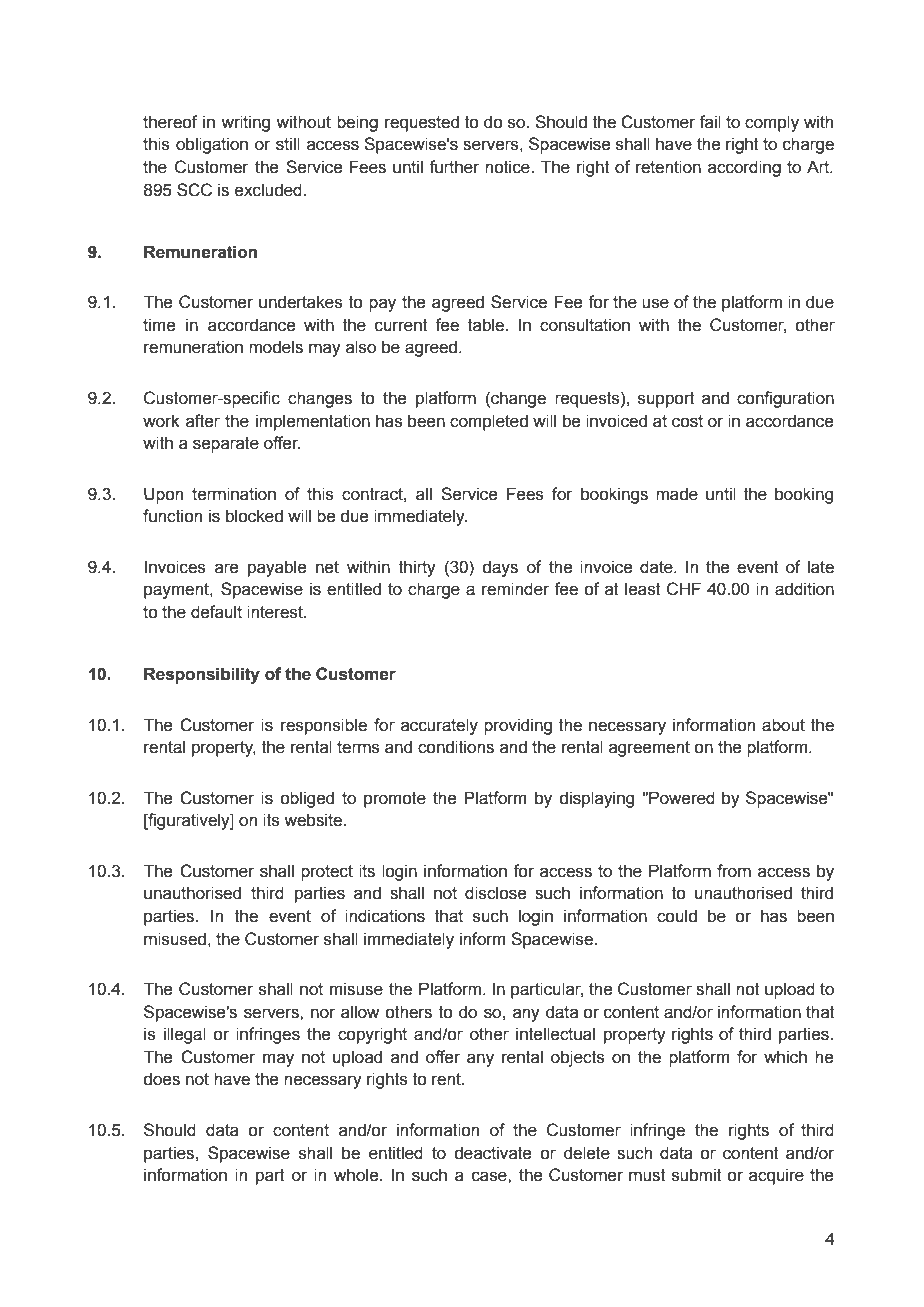  Describe the element at coordinates (161, 1079) in the screenshot. I see `does` at that location.
